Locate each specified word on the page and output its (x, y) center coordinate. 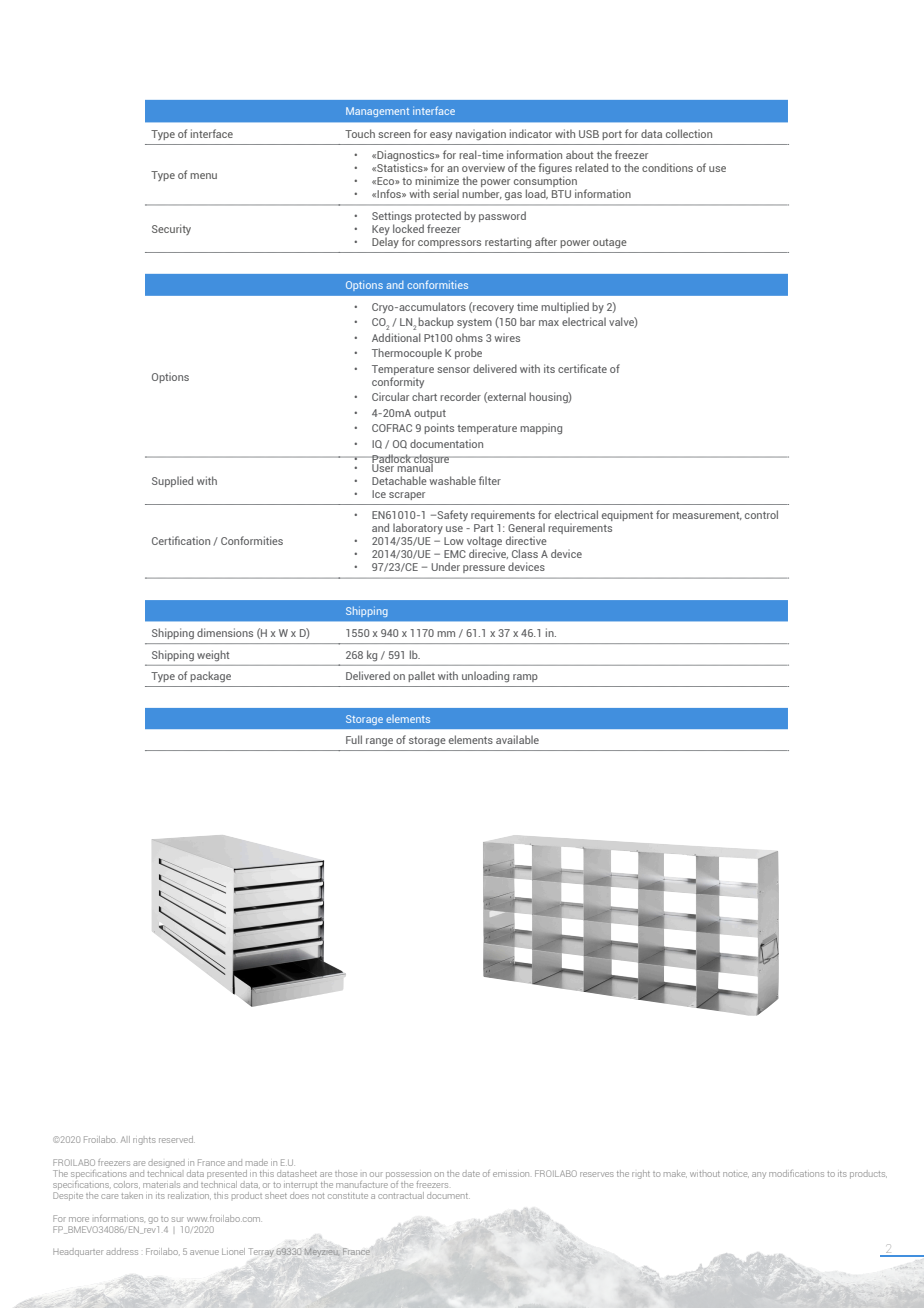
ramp (525, 678)
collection (689, 133)
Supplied (172, 481)
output (430, 414)
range (379, 742)
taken (132, 1196)
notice (736, 1174)
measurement (707, 516)
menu (203, 176)
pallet (421, 676)
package (210, 677)
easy (441, 136)
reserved (177, 1139)
